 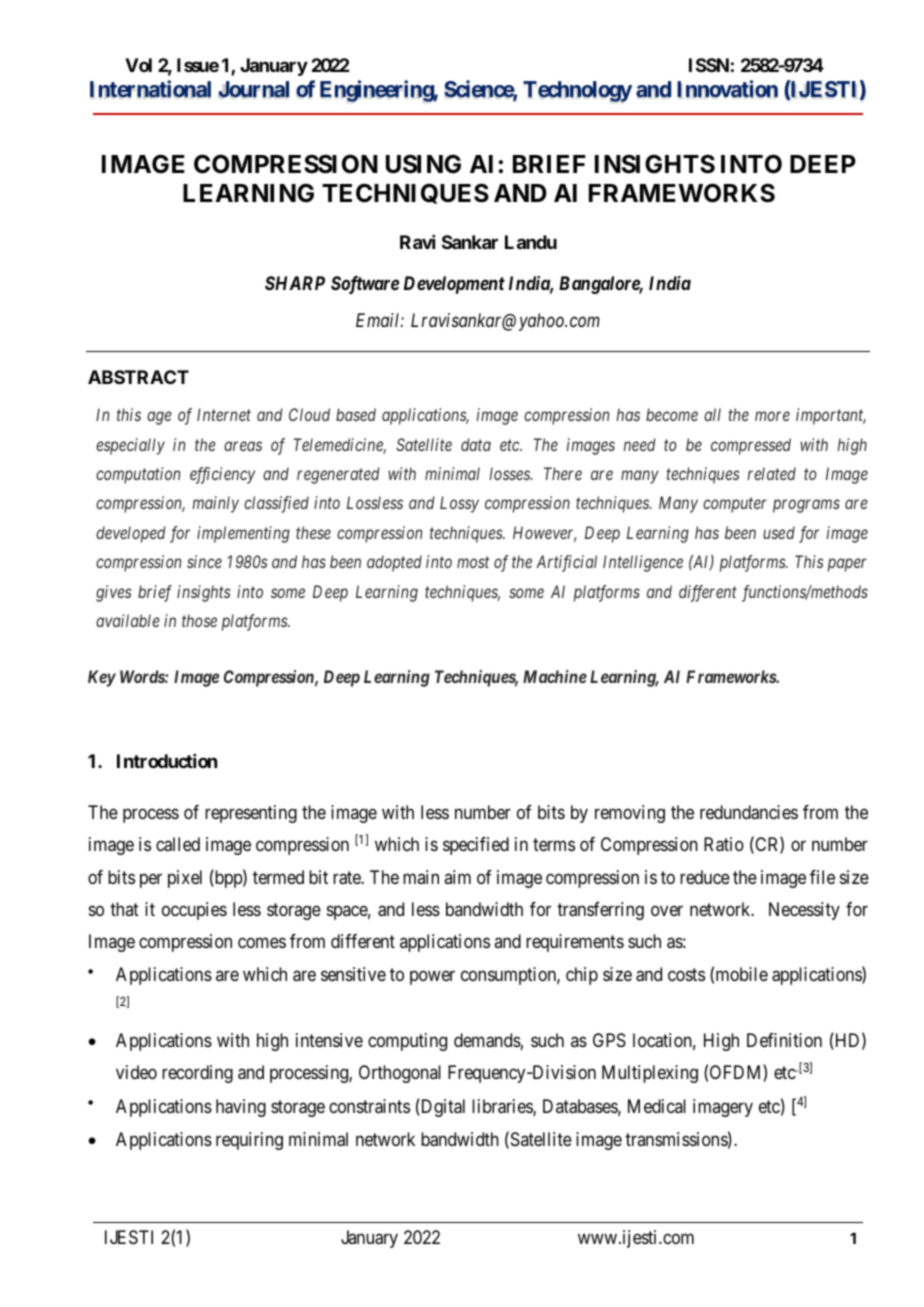 What do you see at coordinates (199, 620) in the page?
I see `those` at bounding box center [199, 620].
